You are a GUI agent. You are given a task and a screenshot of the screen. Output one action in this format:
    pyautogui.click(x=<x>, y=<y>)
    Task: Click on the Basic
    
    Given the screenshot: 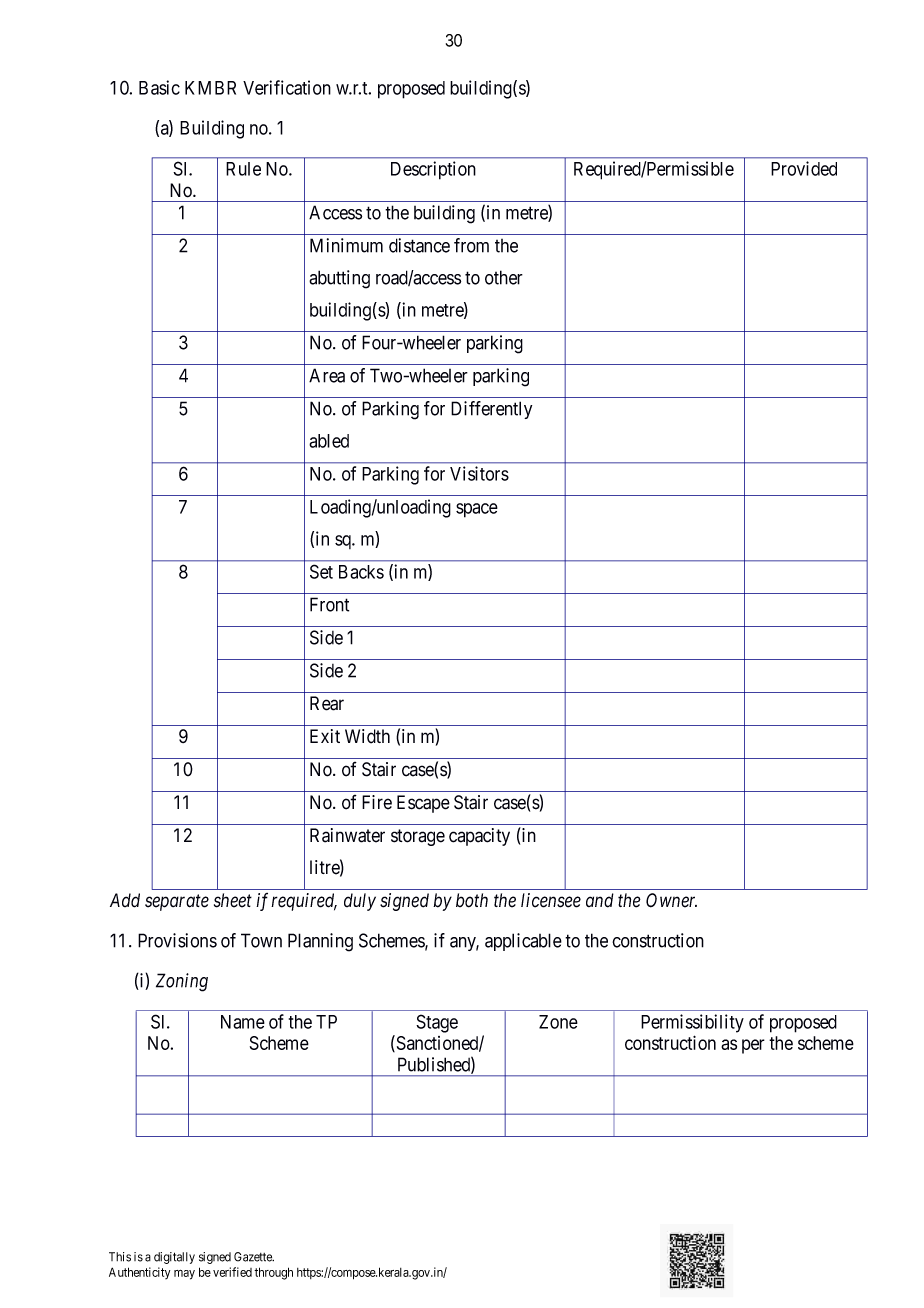 What is the action you would take?
    pyautogui.click(x=159, y=87)
